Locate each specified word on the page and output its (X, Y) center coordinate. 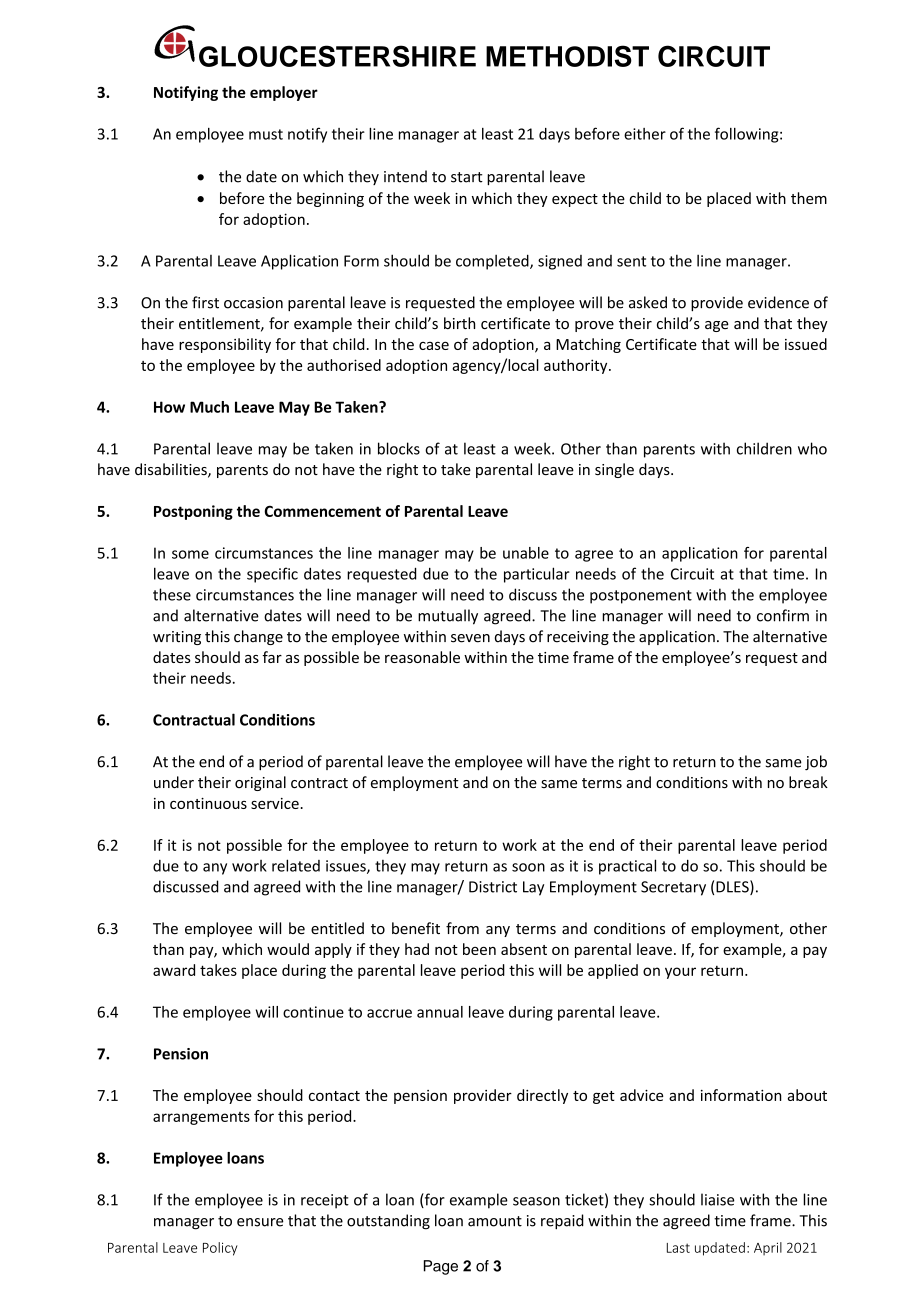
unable (526, 553)
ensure (260, 1222)
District (493, 887)
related (296, 865)
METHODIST (567, 56)
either (645, 134)
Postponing (193, 512)
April (768, 1249)
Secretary (673, 888)
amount (495, 1221)
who (812, 448)
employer (284, 93)
